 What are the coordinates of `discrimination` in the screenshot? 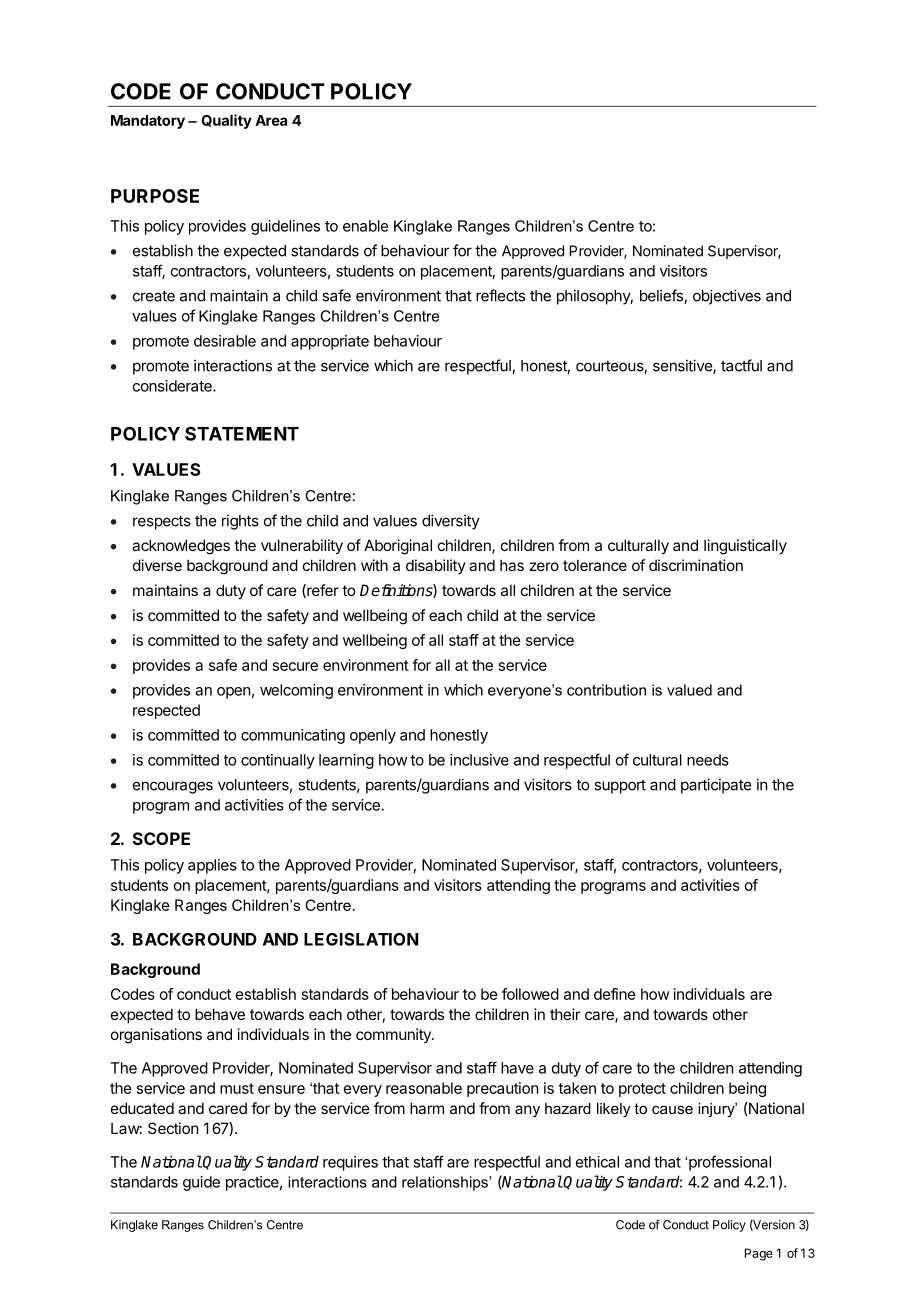 It's located at (696, 565).
